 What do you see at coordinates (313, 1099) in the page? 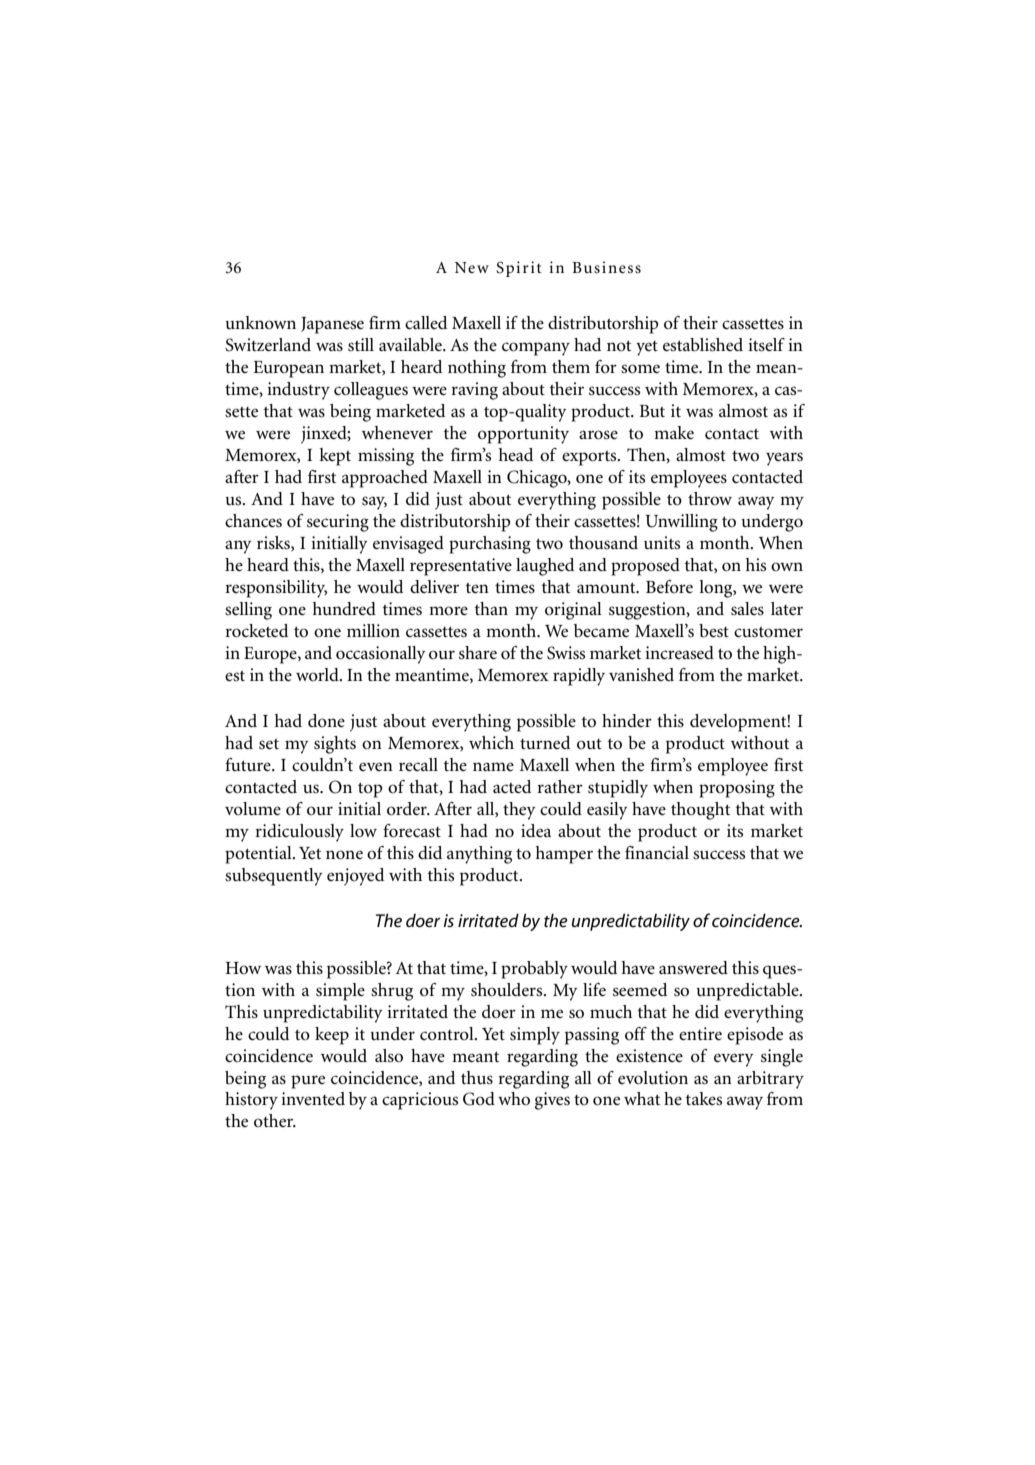
I see `invented` at bounding box center [313, 1099].
